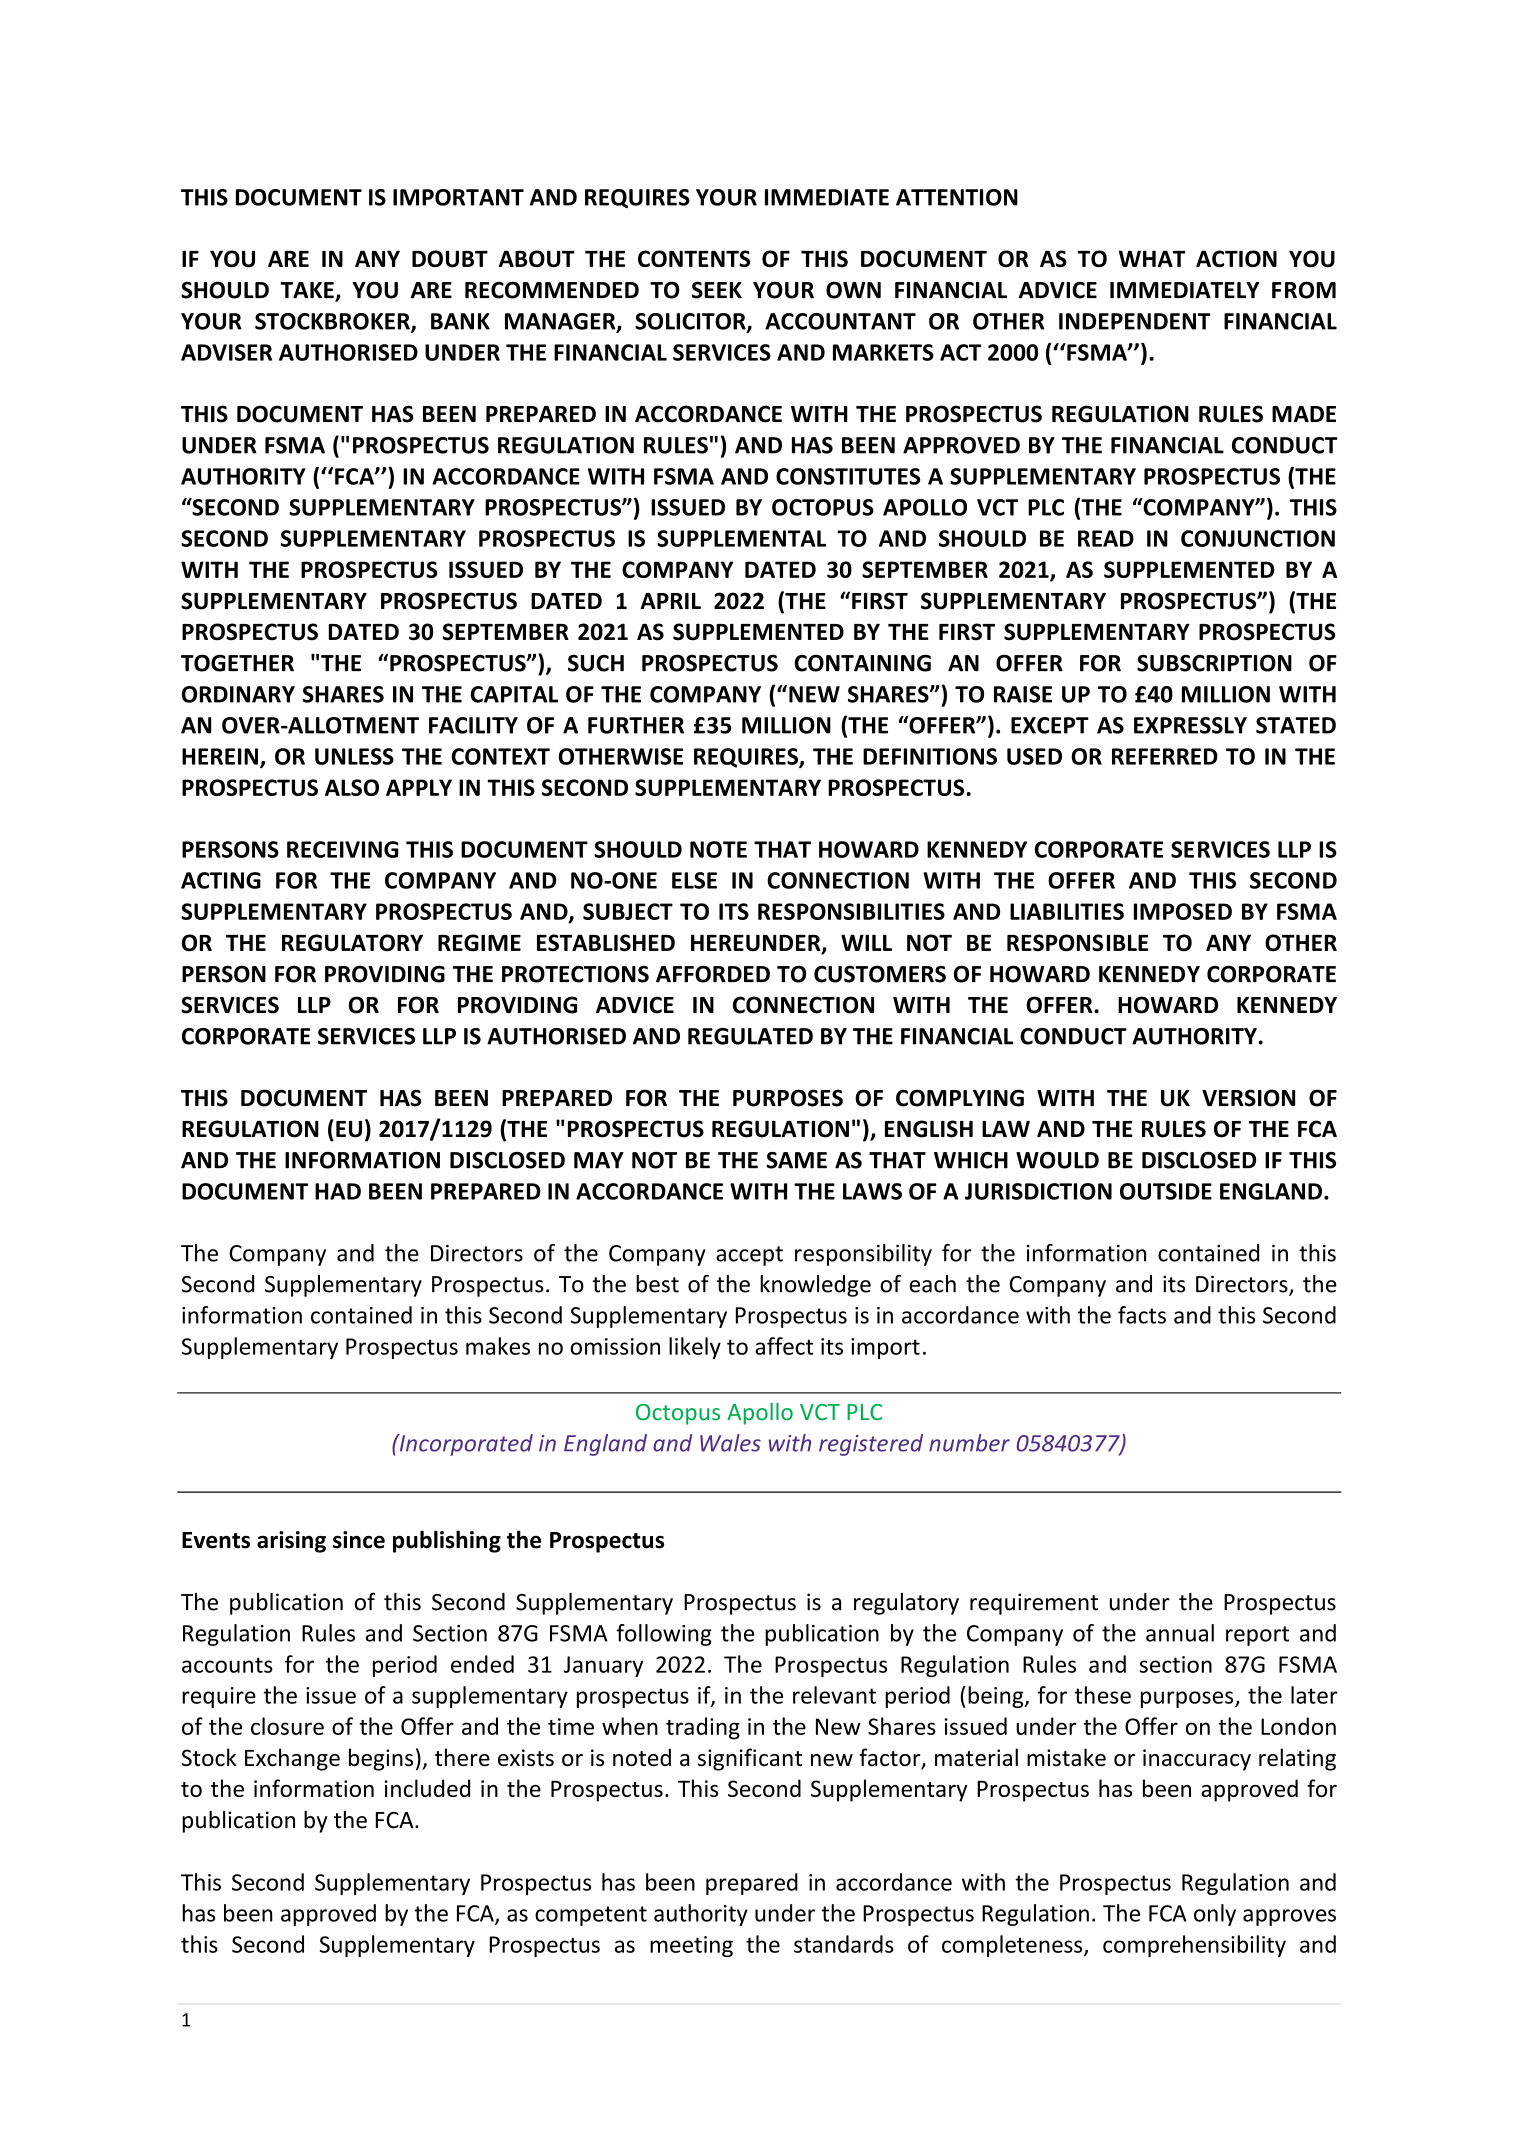 This document has width=1518, height=2147. Describe the element at coordinates (1214, 663) in the document. I see `SUBSCRIPTION` at that location.
